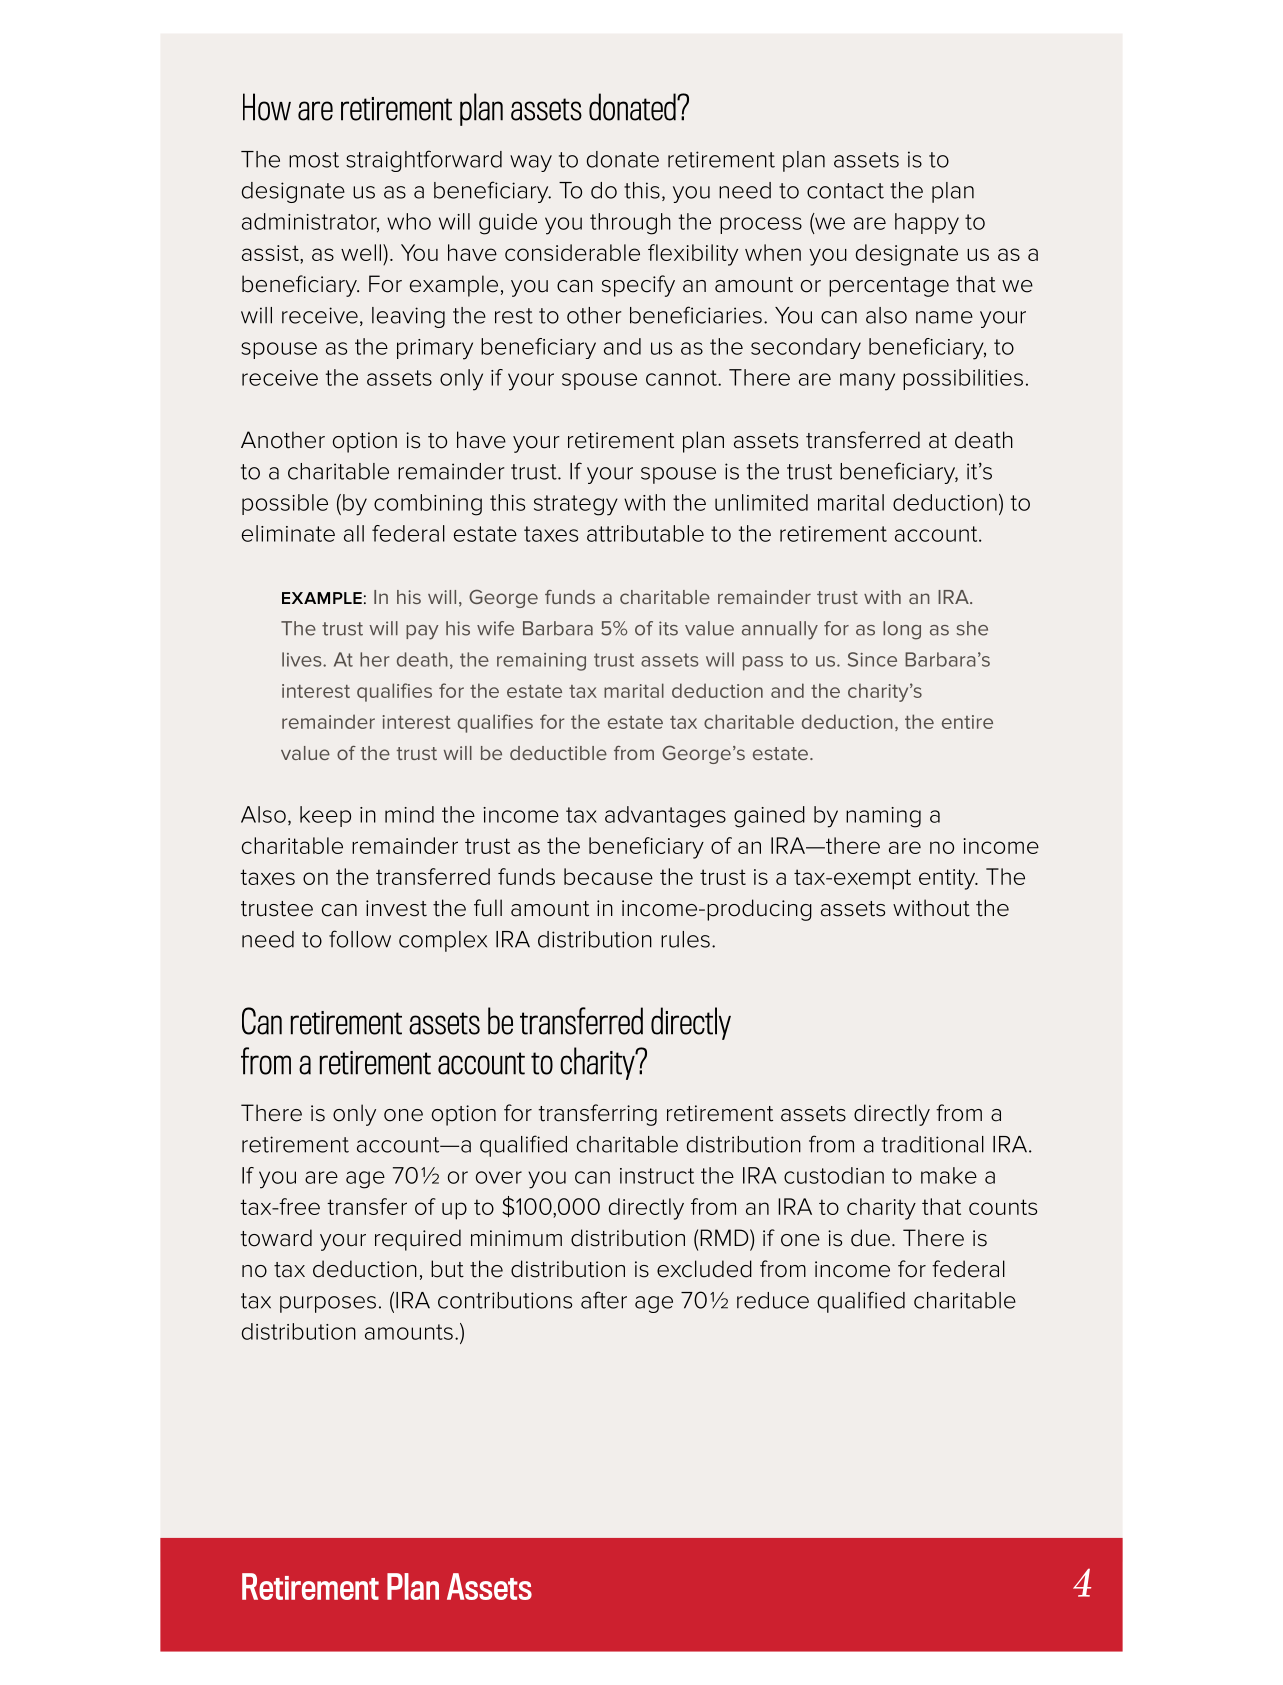  Describe the element at coordinates (303, 659) in the document. I see `lives` at that location.
